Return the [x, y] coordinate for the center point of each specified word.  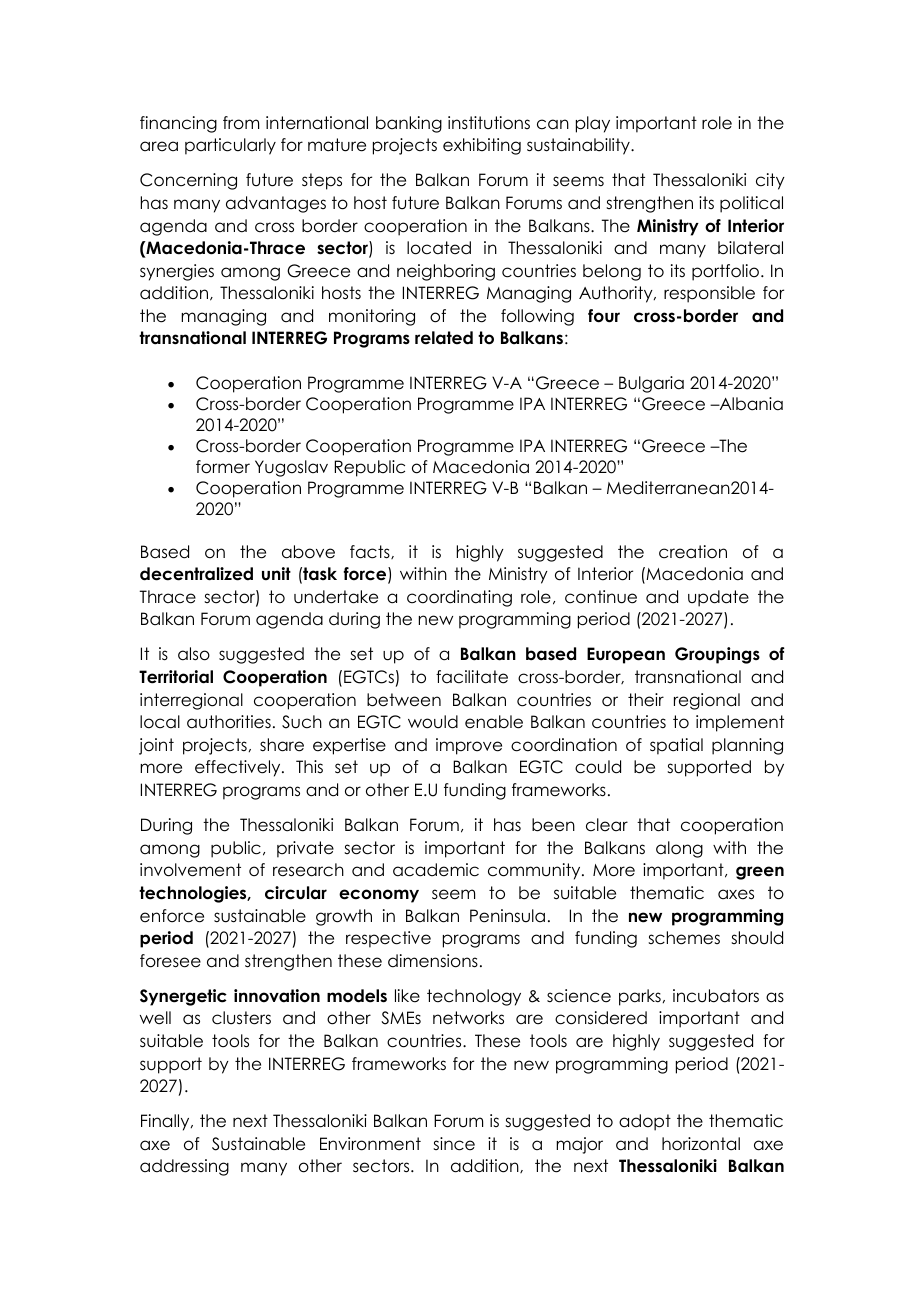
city [770, 181]
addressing [184, 1167]
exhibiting [482, 146]
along [679, 849]
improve [469, 746]
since [454, 1144]
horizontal [701, 1144]
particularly [230, 146]
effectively [239, 768]
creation [693, 552]
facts [371, 552]
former [223, 467]
